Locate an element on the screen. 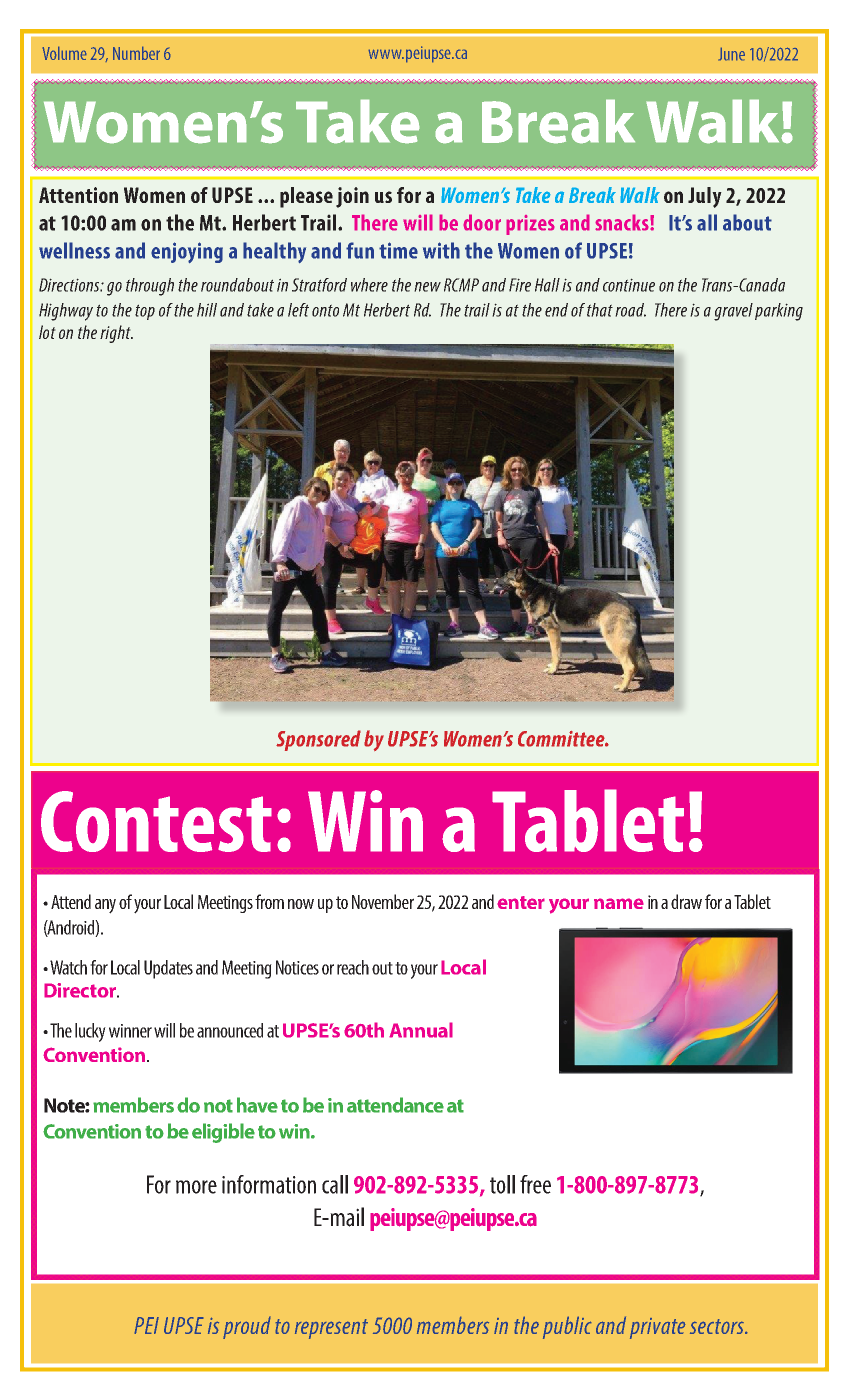 The width and height of the screenshot is (849, 1400). Updates is located at coordinates (168, 969).
